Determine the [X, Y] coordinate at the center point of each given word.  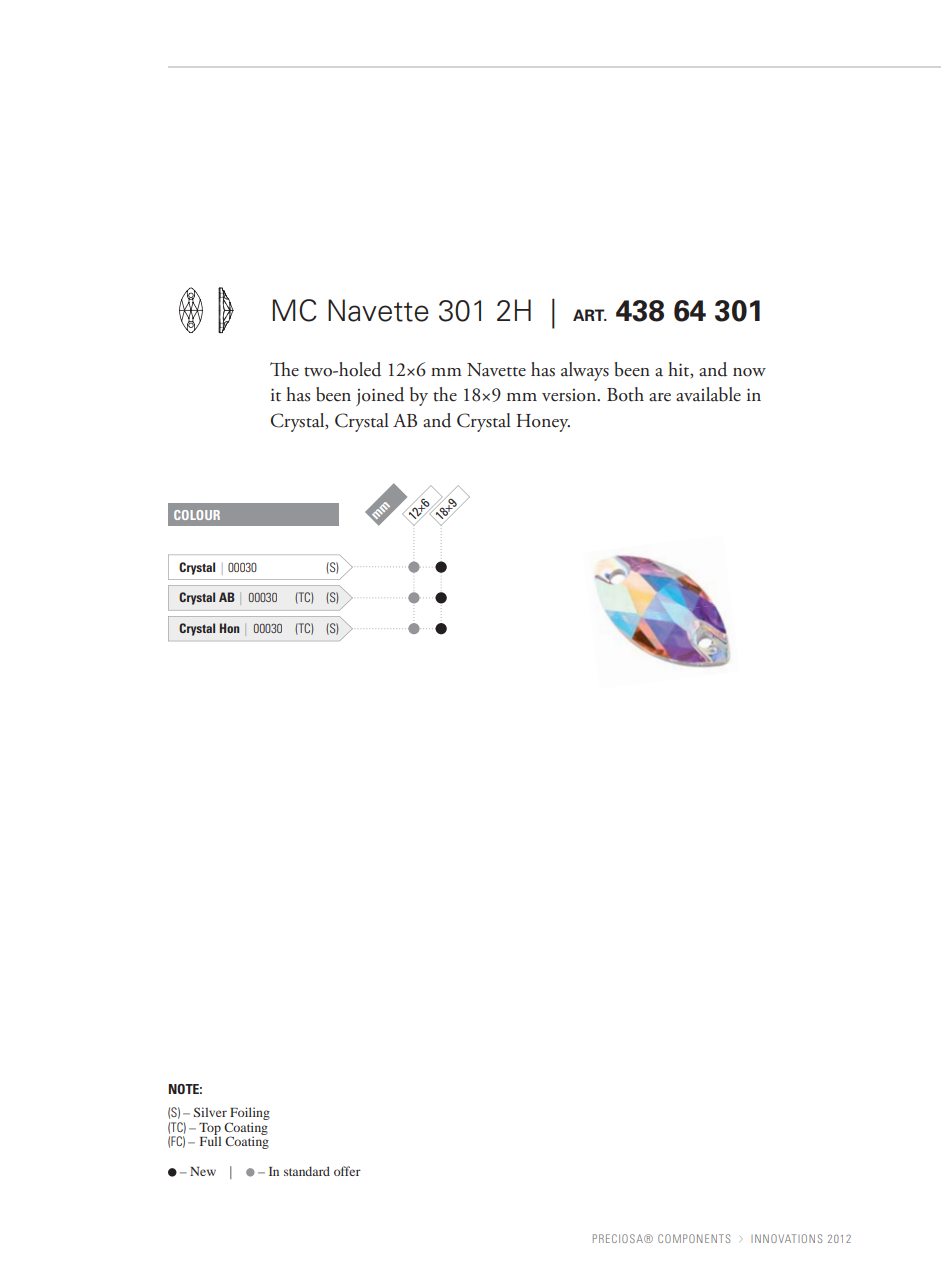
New [203, 1171]
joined [380, 396]
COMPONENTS [694, 1238]
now [749, 372]
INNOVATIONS [786, 1238]
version [570, 395]
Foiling [250, 1113]
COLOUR [197, 515]
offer [347, 1171]
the [445, 394]
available [708, 394]
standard [307, 1171]
